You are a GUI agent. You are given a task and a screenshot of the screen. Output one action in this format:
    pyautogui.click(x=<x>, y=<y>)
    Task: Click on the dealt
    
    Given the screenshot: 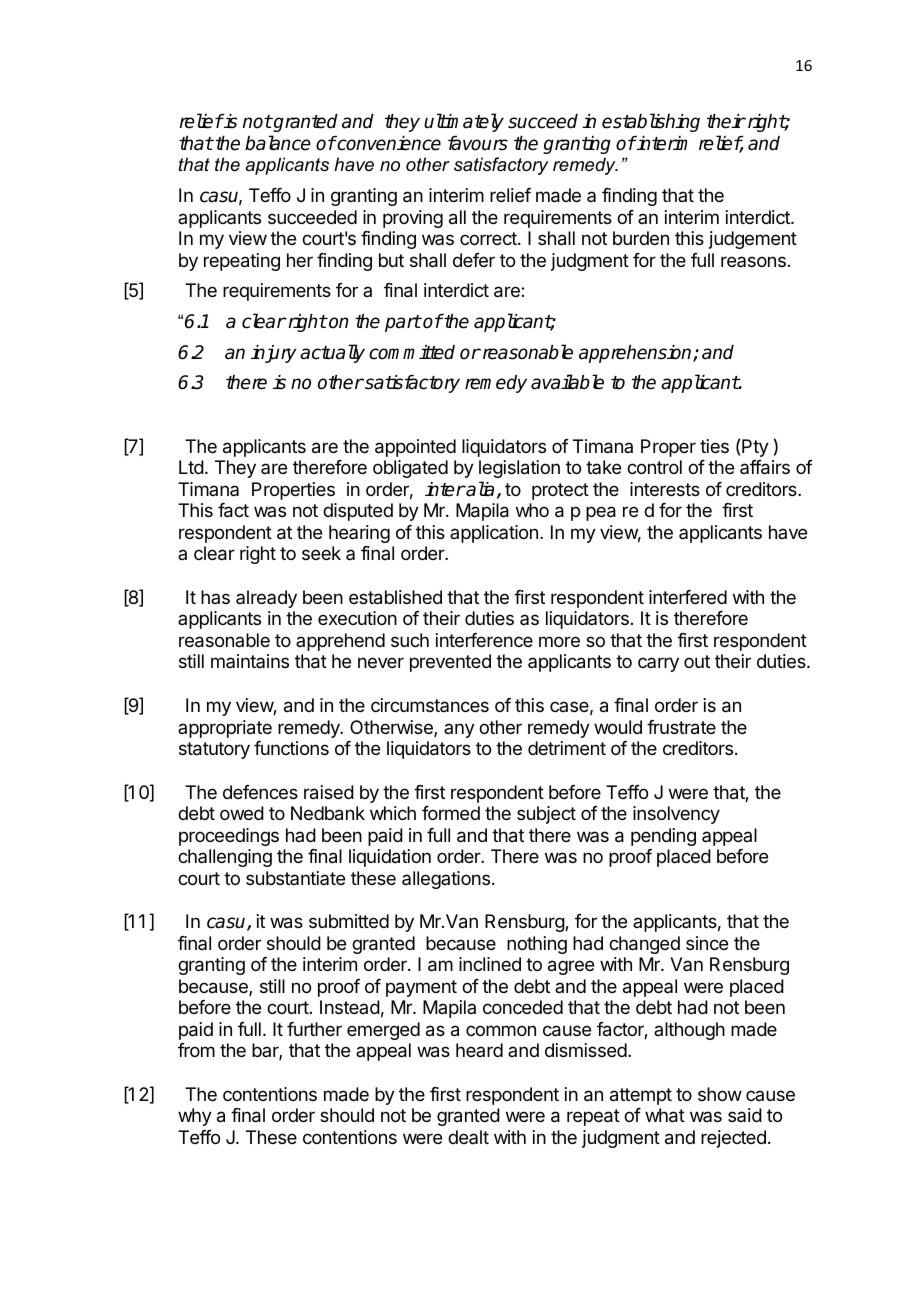 What is the action you would take?
    pyautogui.click(x=468, y=1137)
